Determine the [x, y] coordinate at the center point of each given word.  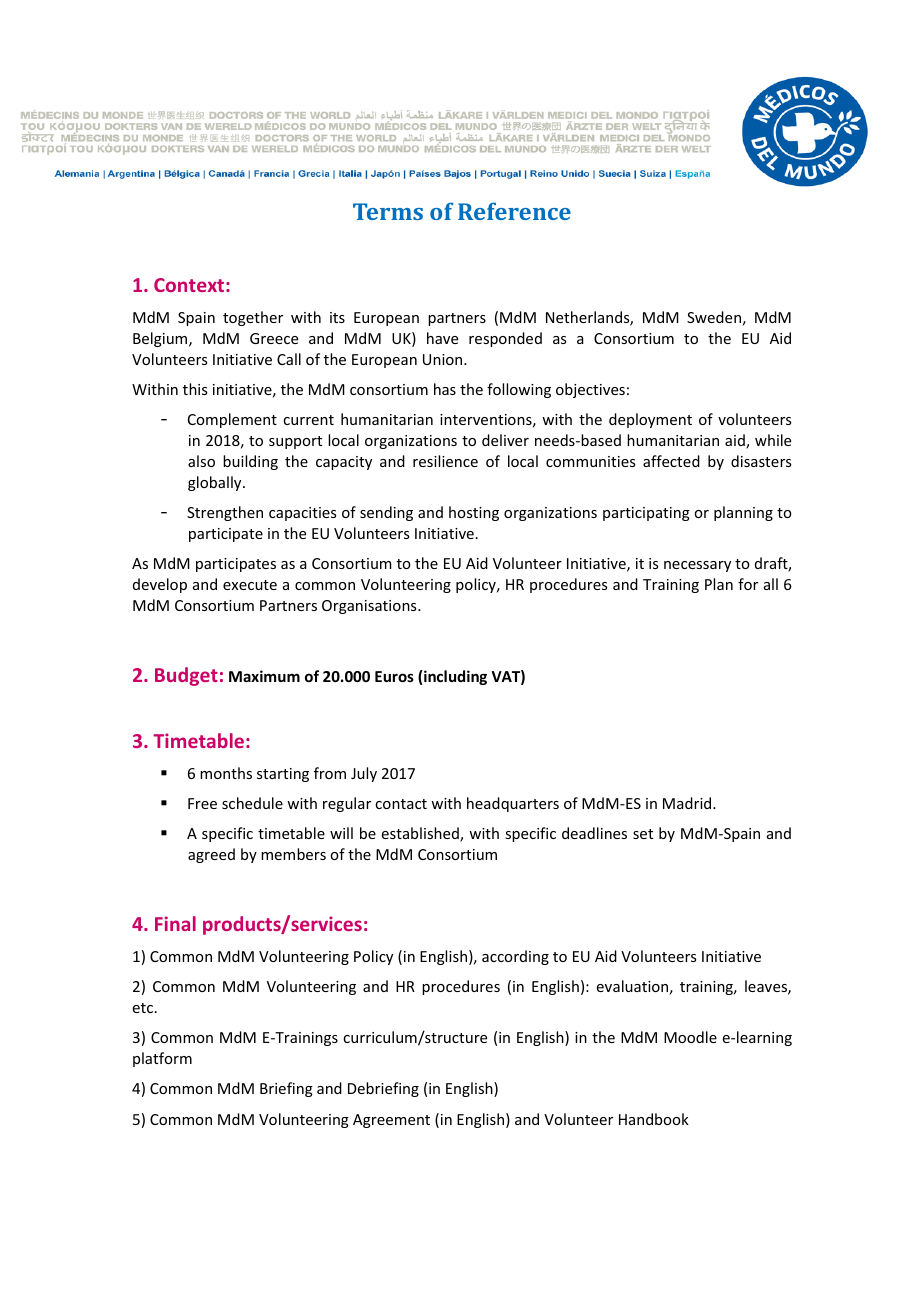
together [253, 318]
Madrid [688, 803]
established [421, 834]
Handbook [654, 1119]
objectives [590, 390]
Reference [514, 211]
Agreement [391, 1121]
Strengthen [225, 513]
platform [162, 1059]
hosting [474, 513]
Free [202, 803]
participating [646, 514]
